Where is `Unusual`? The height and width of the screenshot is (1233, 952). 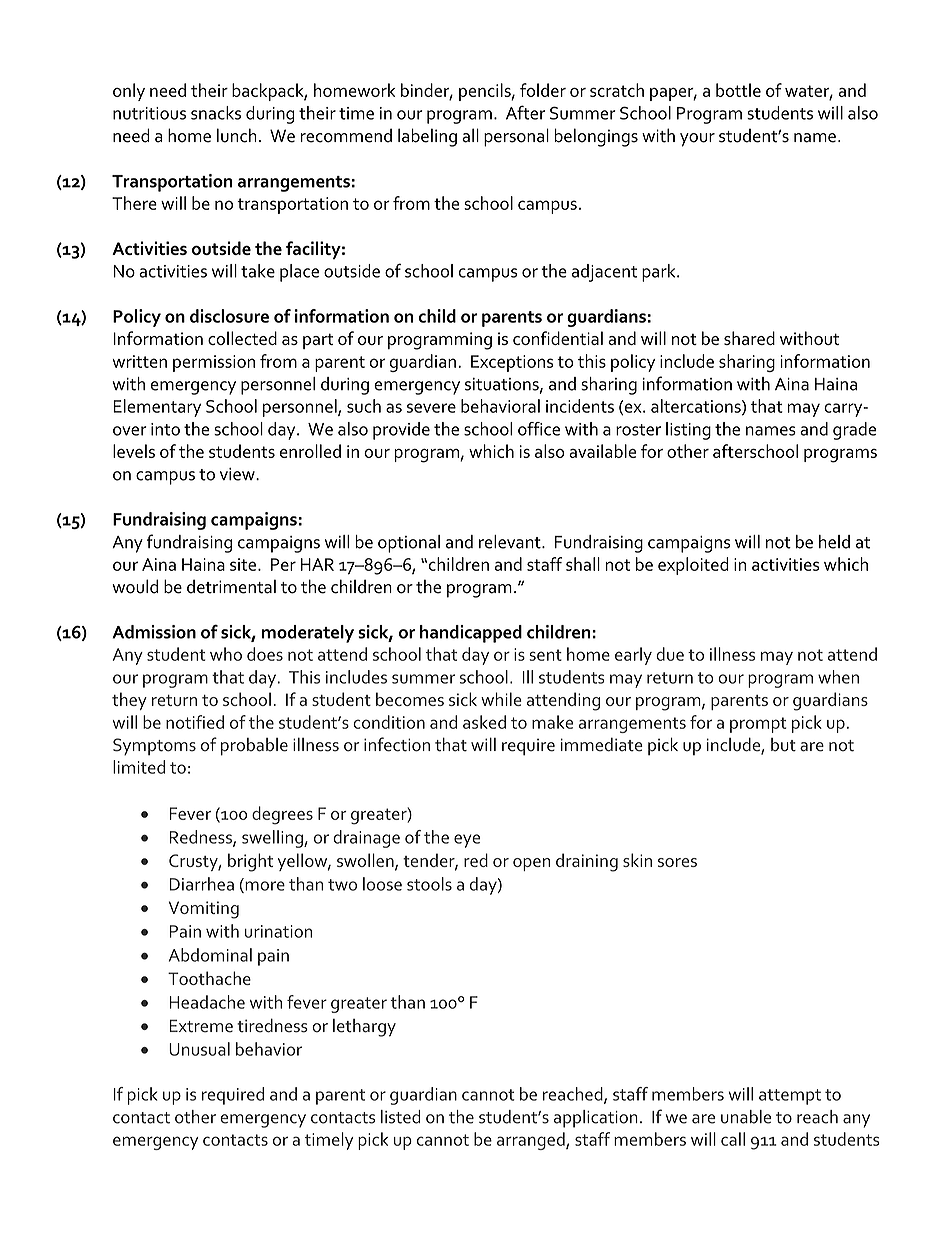 Unusual is located at coordinates (199, 1049).
